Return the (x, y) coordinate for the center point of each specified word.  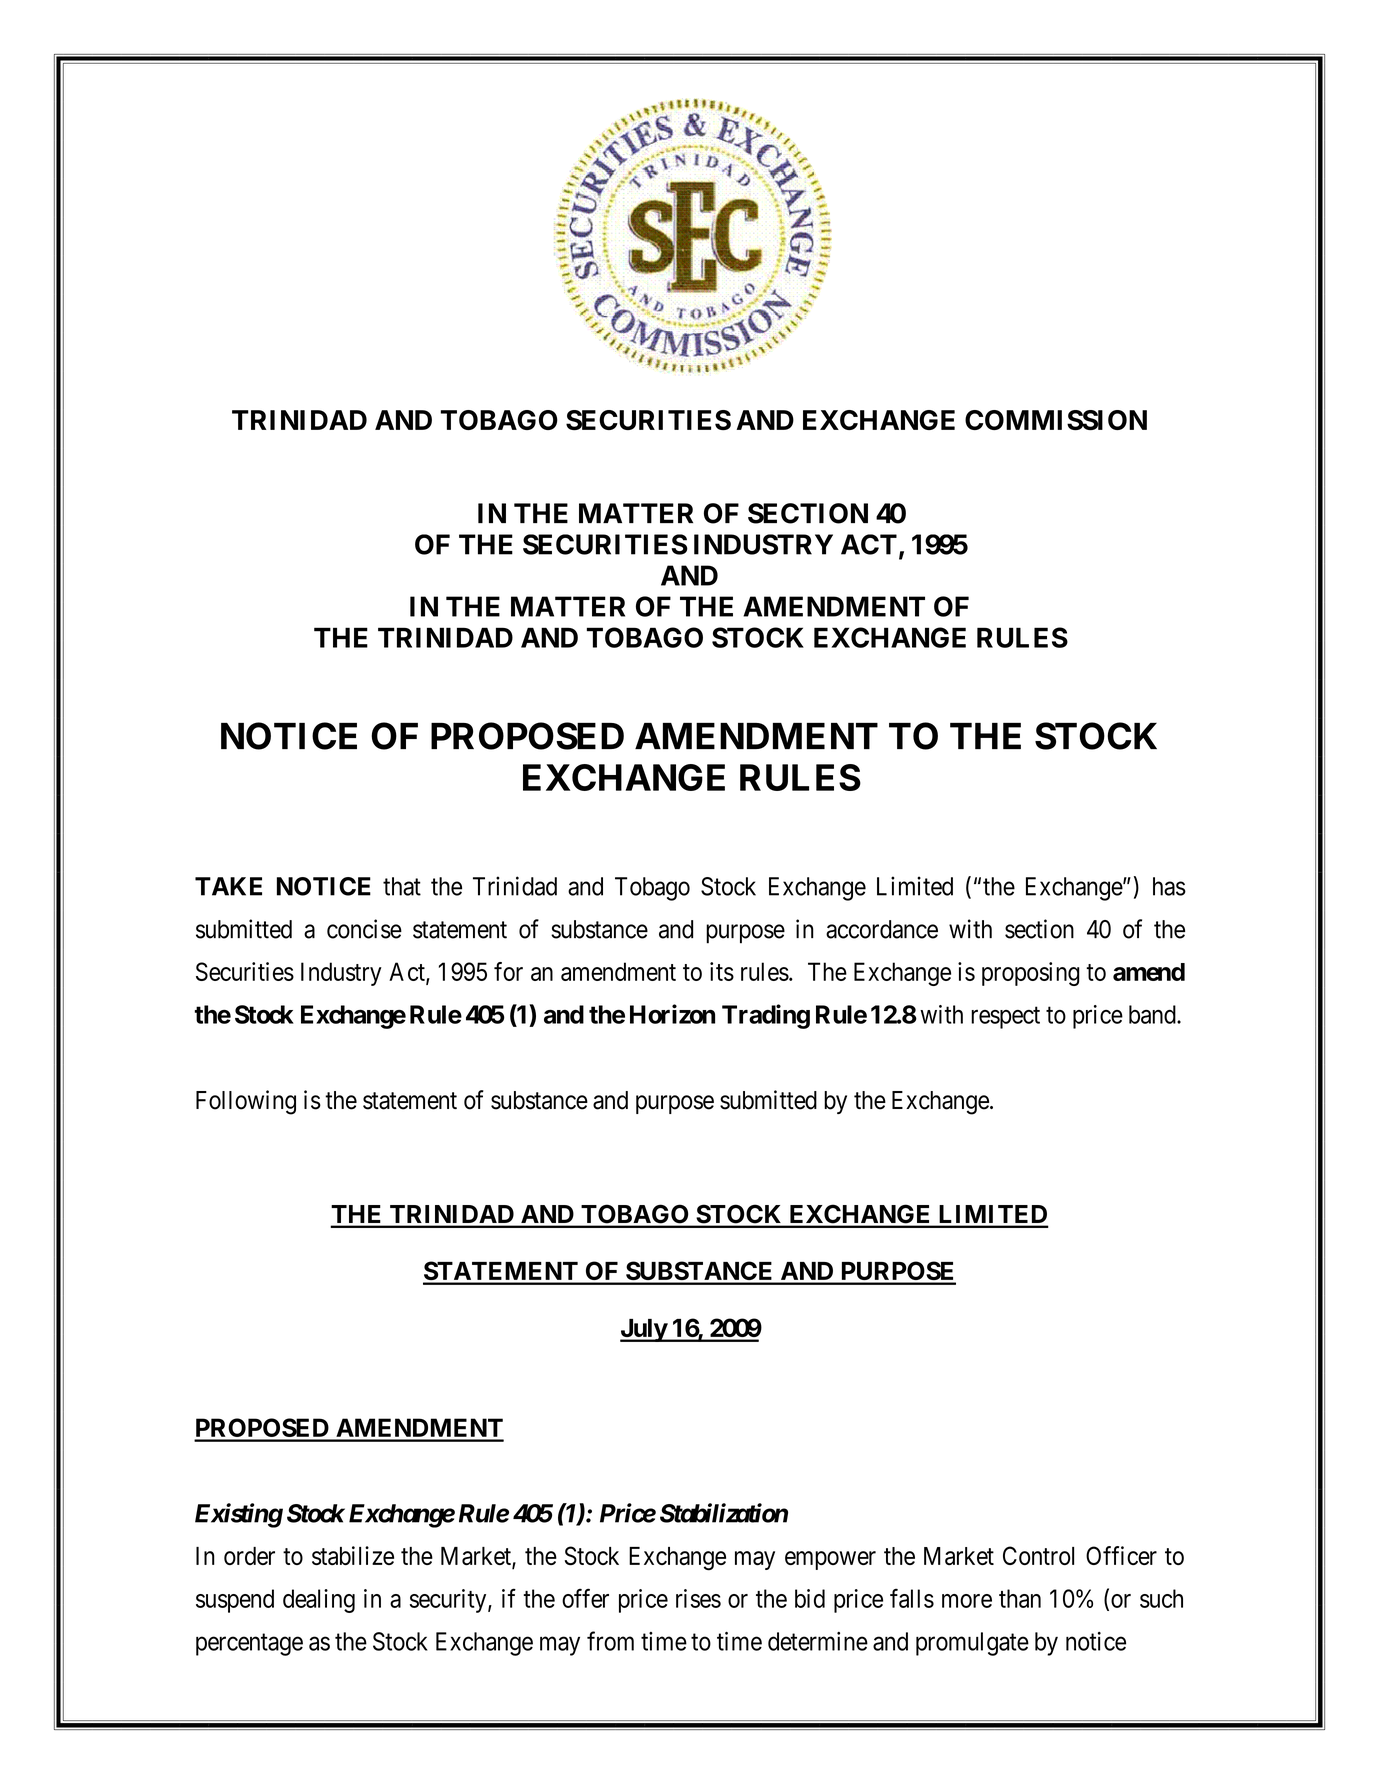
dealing (319, 1601)
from (610, 1641)
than (1020, 1598)
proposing (1031, 974)
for (508, 971)
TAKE (228, 886)
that (402, 886)
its (722, 971)
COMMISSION (1056, 420)
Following (246, 1102)
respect (1005, 1018)
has (1169, 886)
